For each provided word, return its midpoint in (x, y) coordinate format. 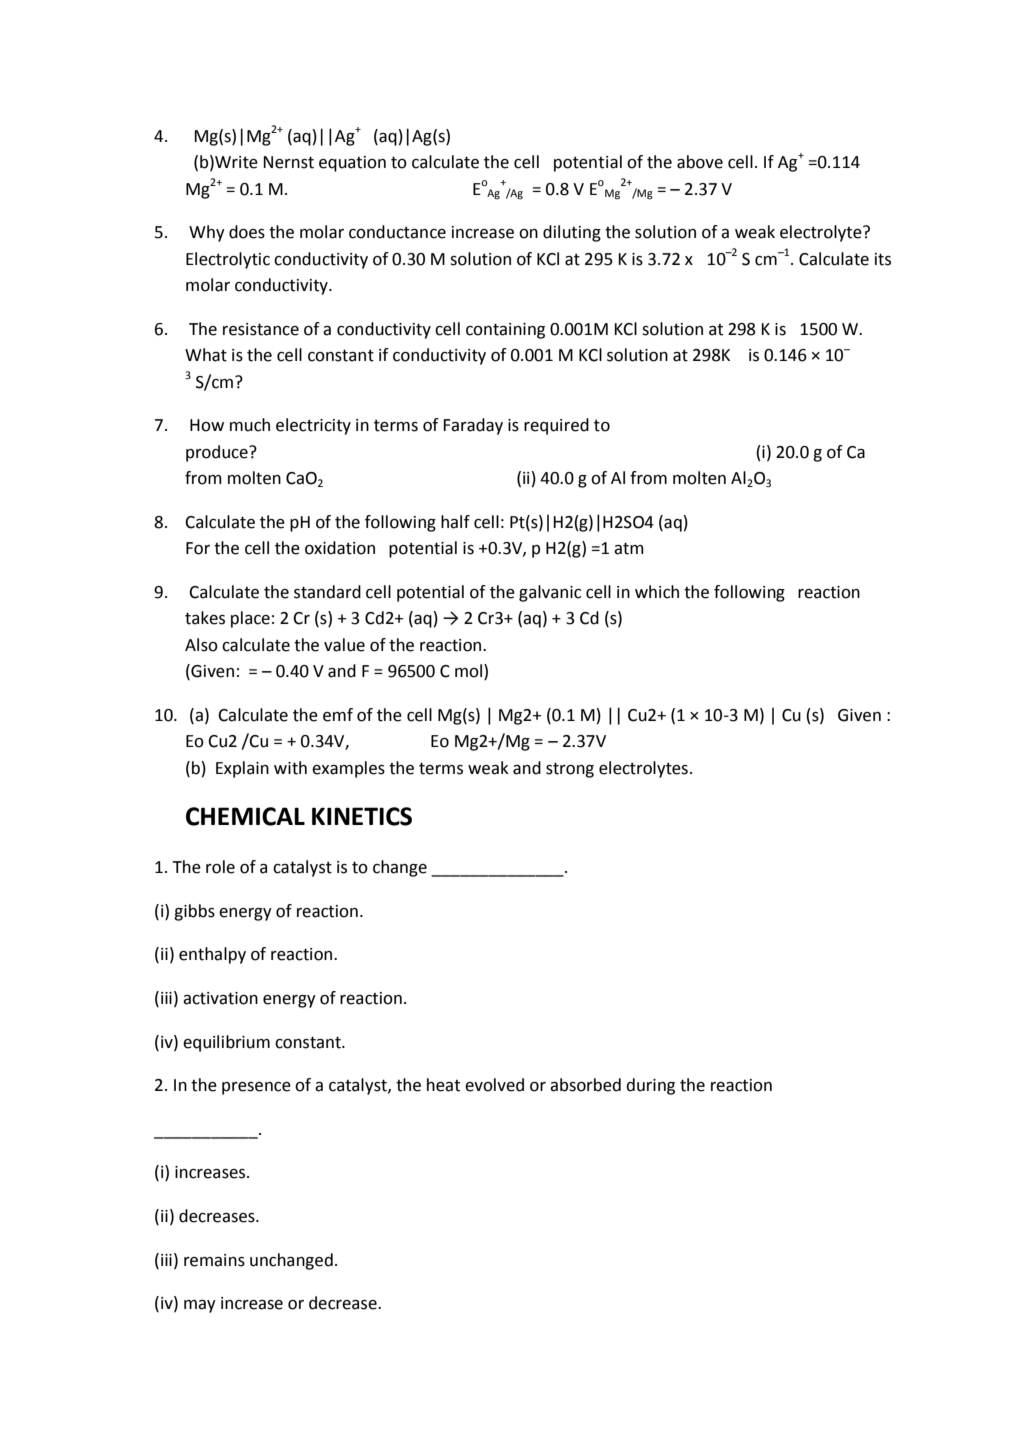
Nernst (288, 162)
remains (214, 1260)
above (700, 162)
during (650, 1086)
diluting (572, 233)
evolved (494, 1085)
